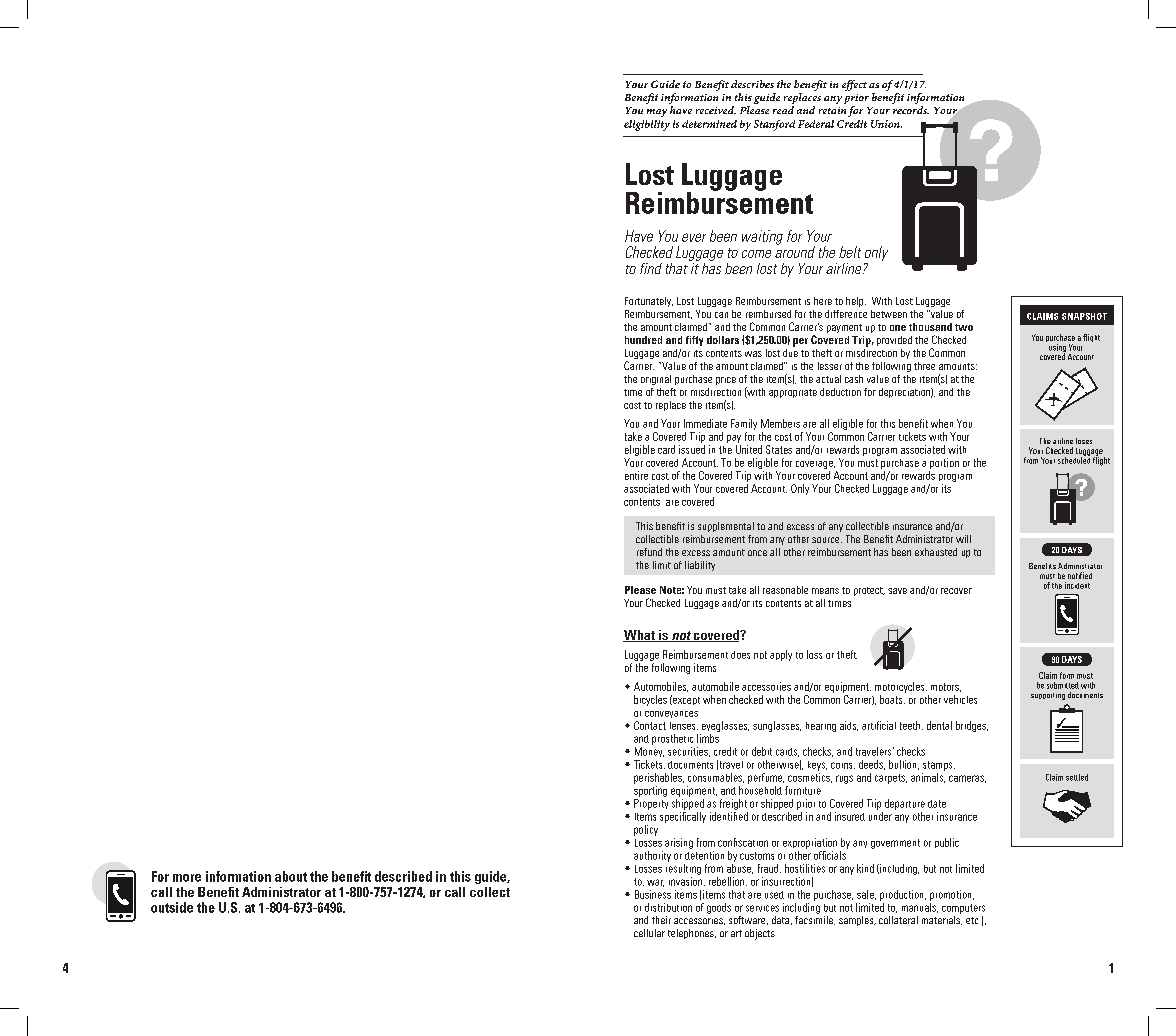  I want to click on will, so click(963, 539).
